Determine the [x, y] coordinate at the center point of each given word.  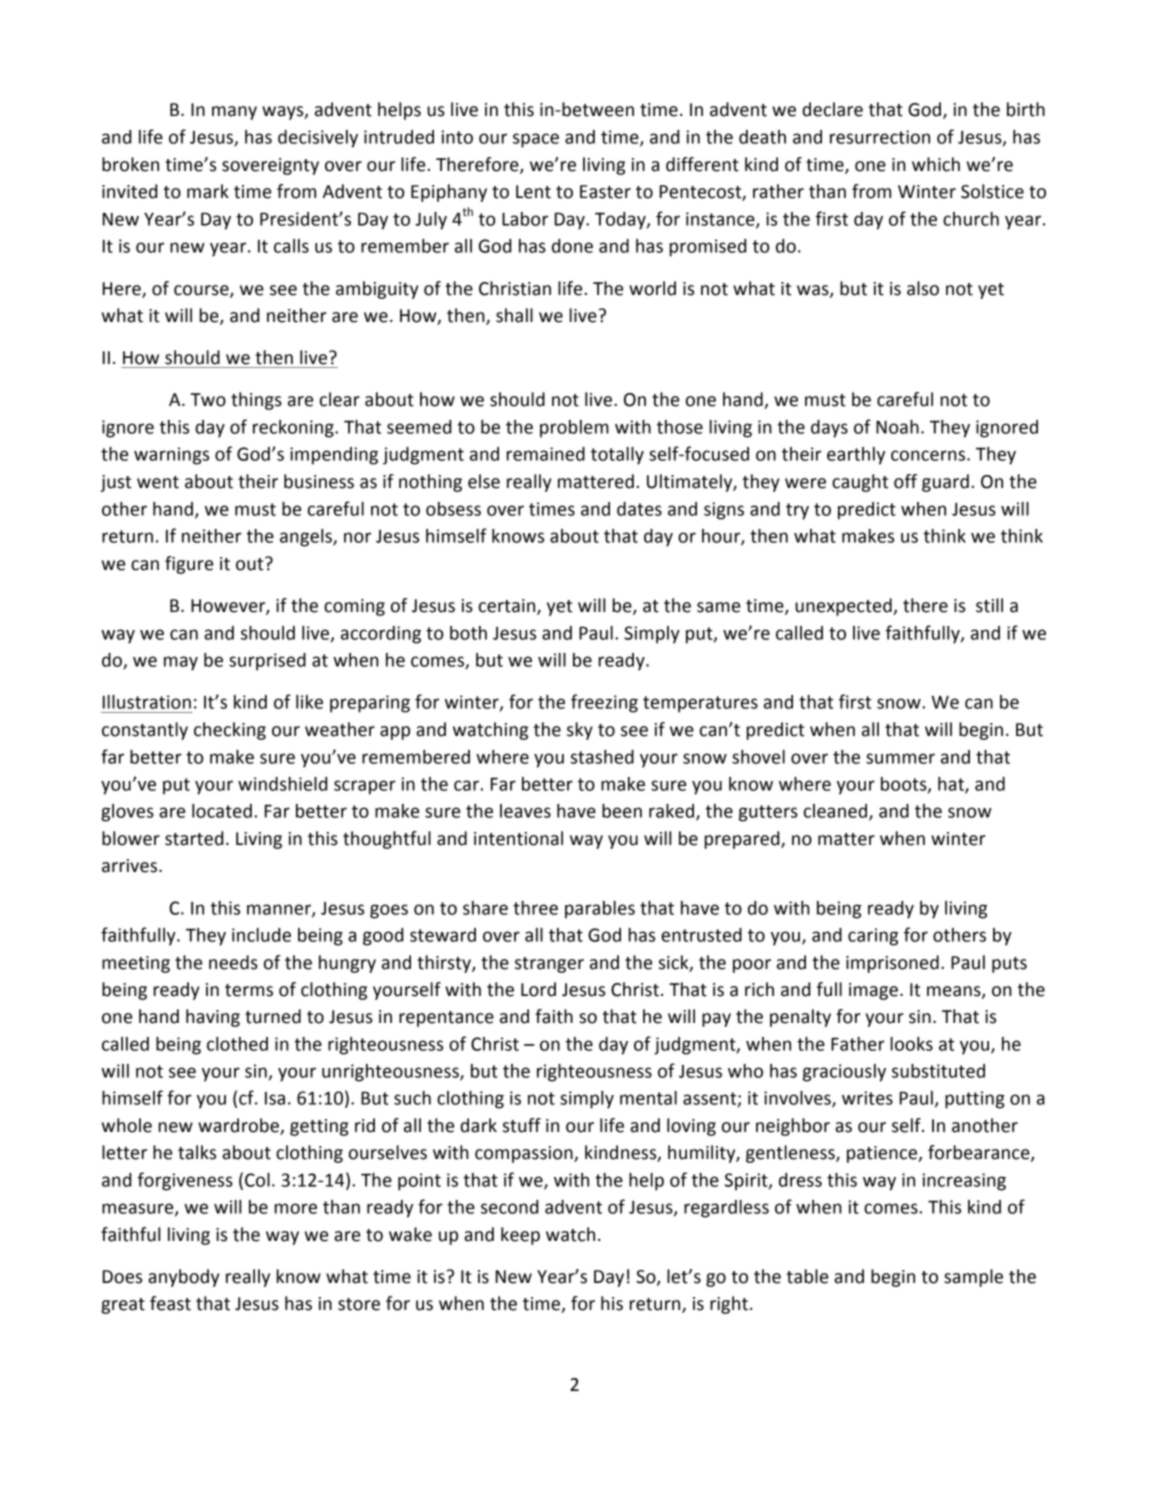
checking [230, 731]
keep [520, 1236]
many [234, 113]
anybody [183, 1278]
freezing [604, 703]
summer [900, 758]
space [536, 140]
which [936, 164]
